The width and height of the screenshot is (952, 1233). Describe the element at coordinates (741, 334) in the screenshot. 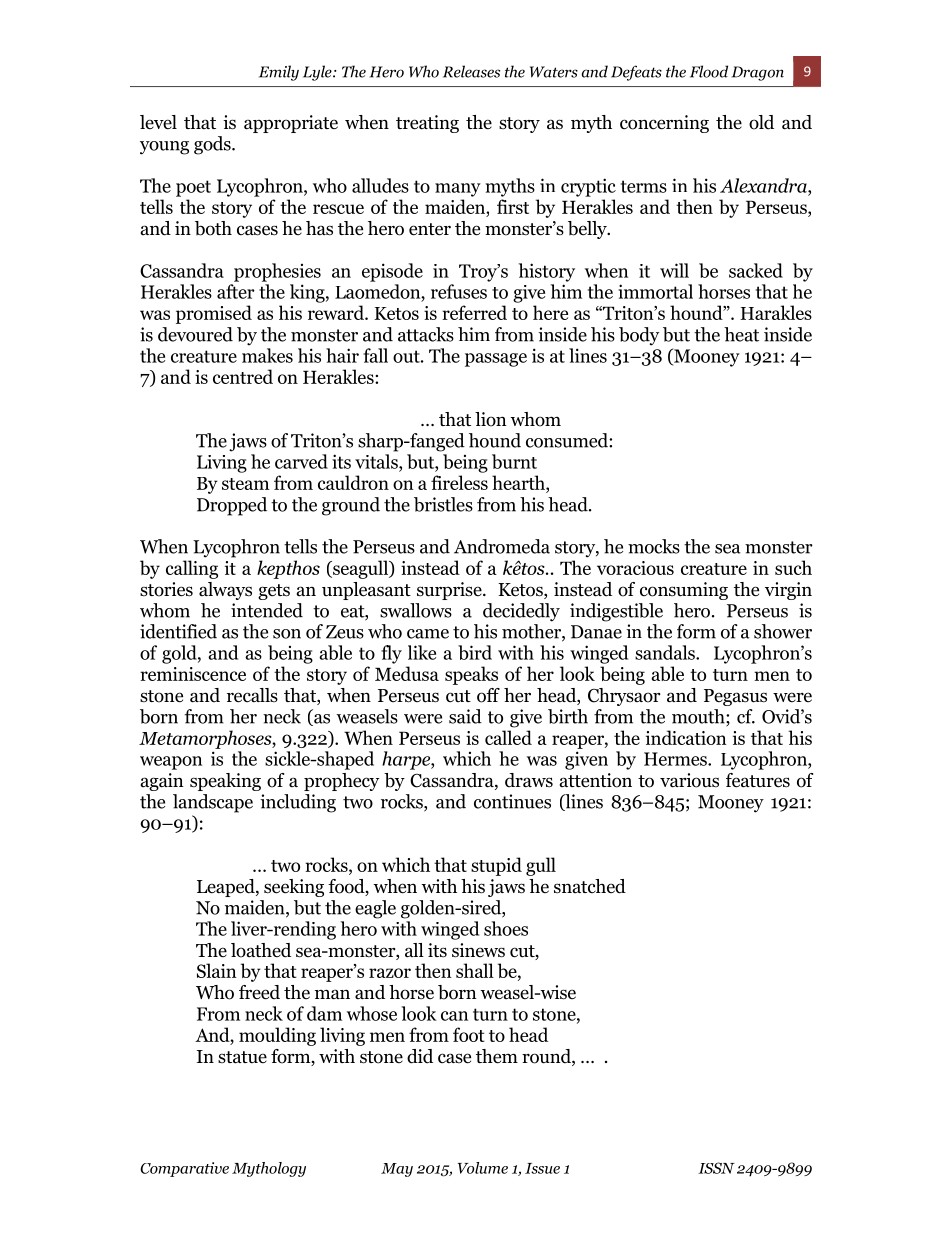

I see `heat` at that location.
